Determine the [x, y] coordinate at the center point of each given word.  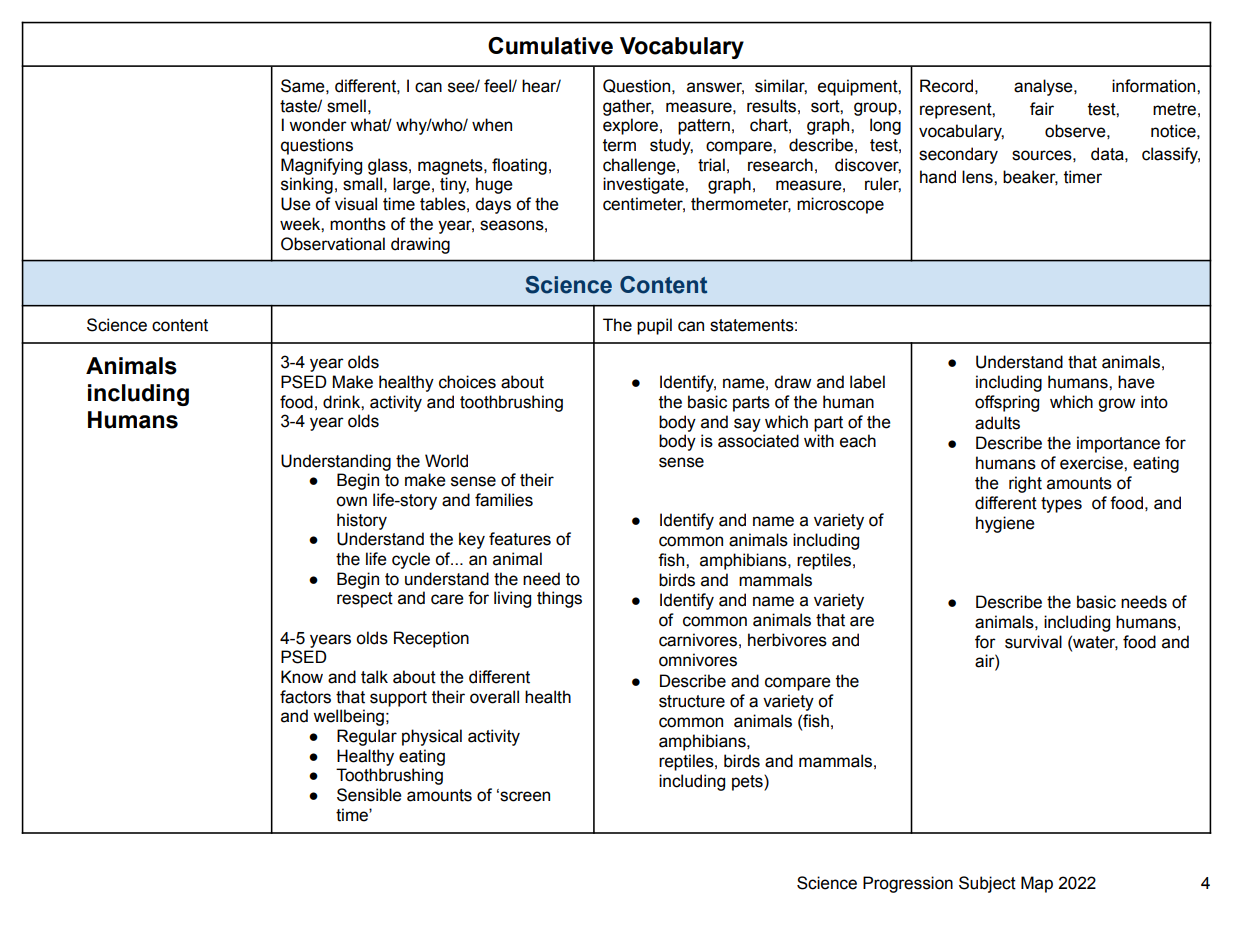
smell [346, 106]
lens [978, 177]
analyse [1044, 87]
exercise [1092, 463]
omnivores [698, 660]
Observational [333, 244]
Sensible [369, 795]
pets [748, 783]
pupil [654, 326]
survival [1033, 642]
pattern [704, 127]
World [446, 461]
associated [758, 441]
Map [1037, 884]
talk [374, 677]
